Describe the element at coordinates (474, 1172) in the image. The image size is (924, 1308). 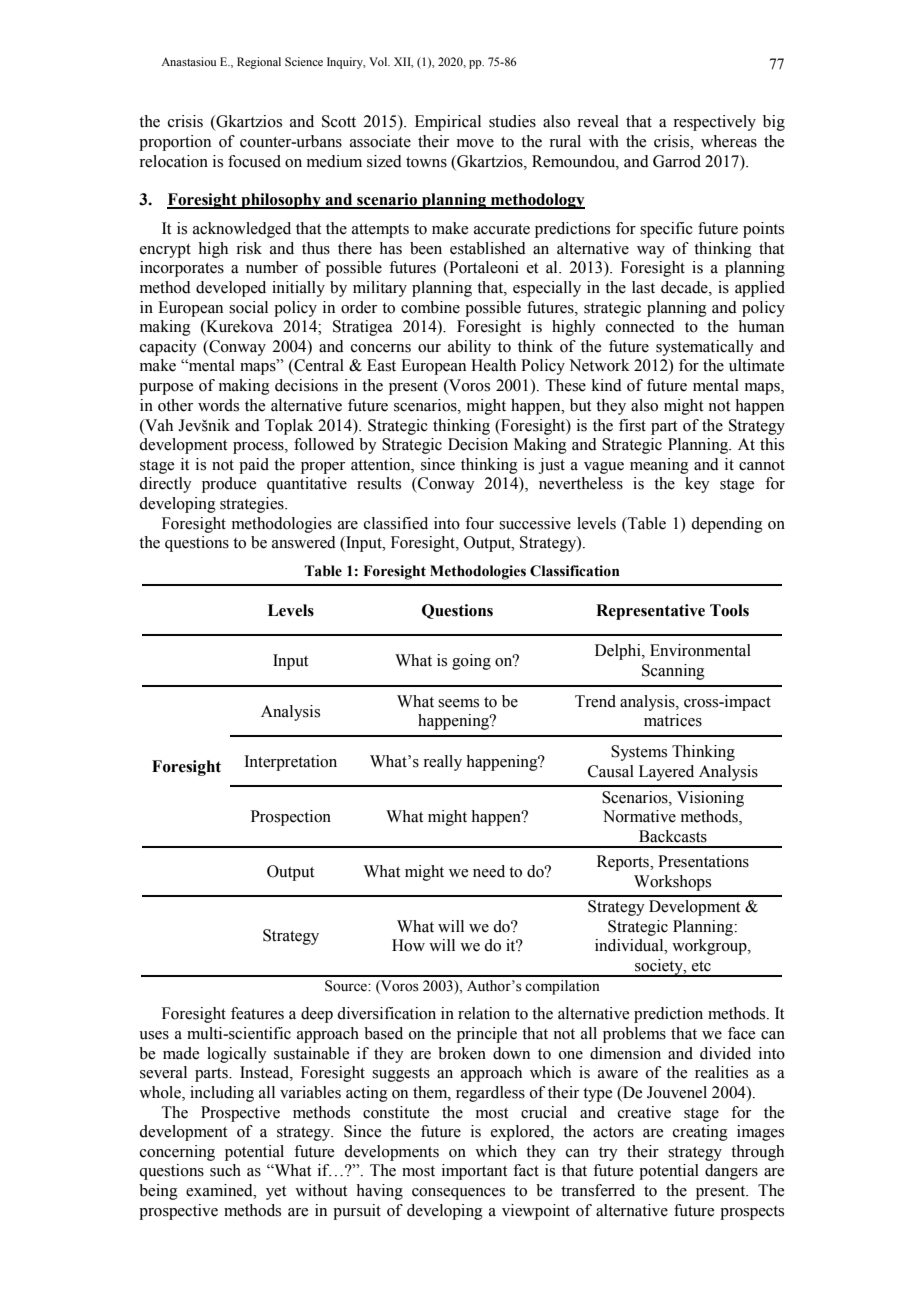
I see `important` at that location.
